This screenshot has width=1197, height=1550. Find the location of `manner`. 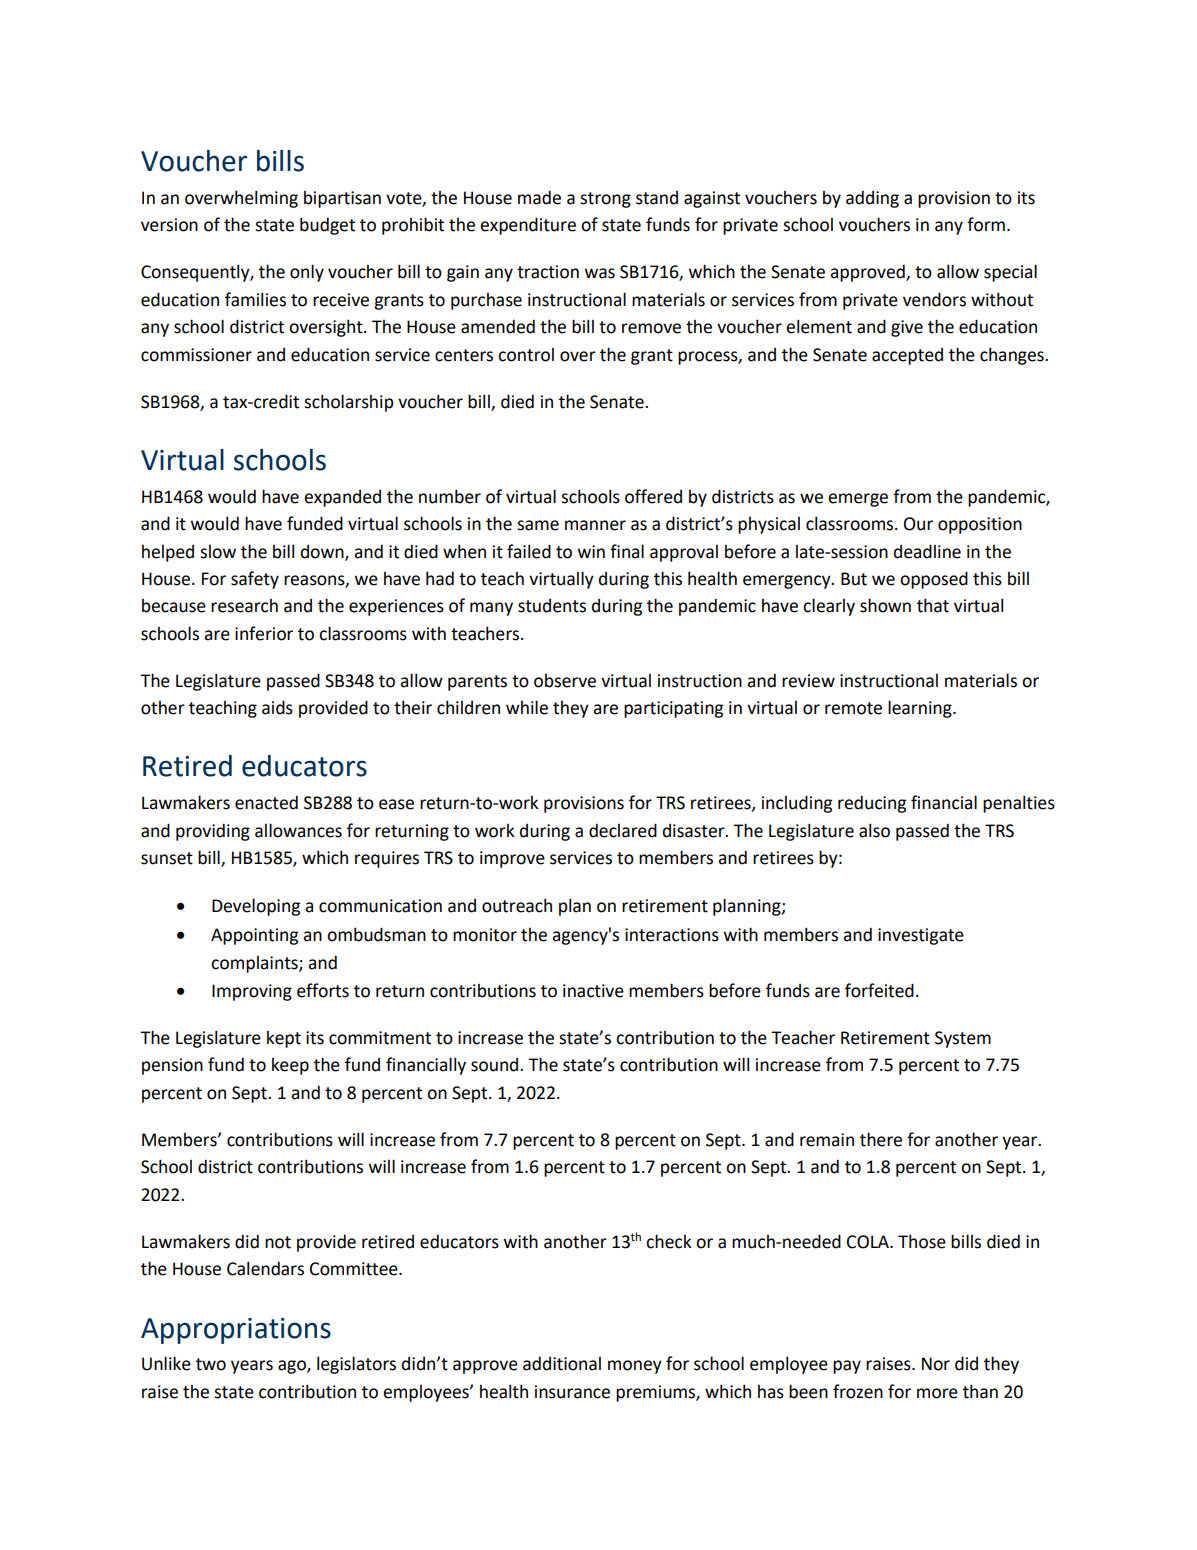

manner is located at coordinates (595, 525).
